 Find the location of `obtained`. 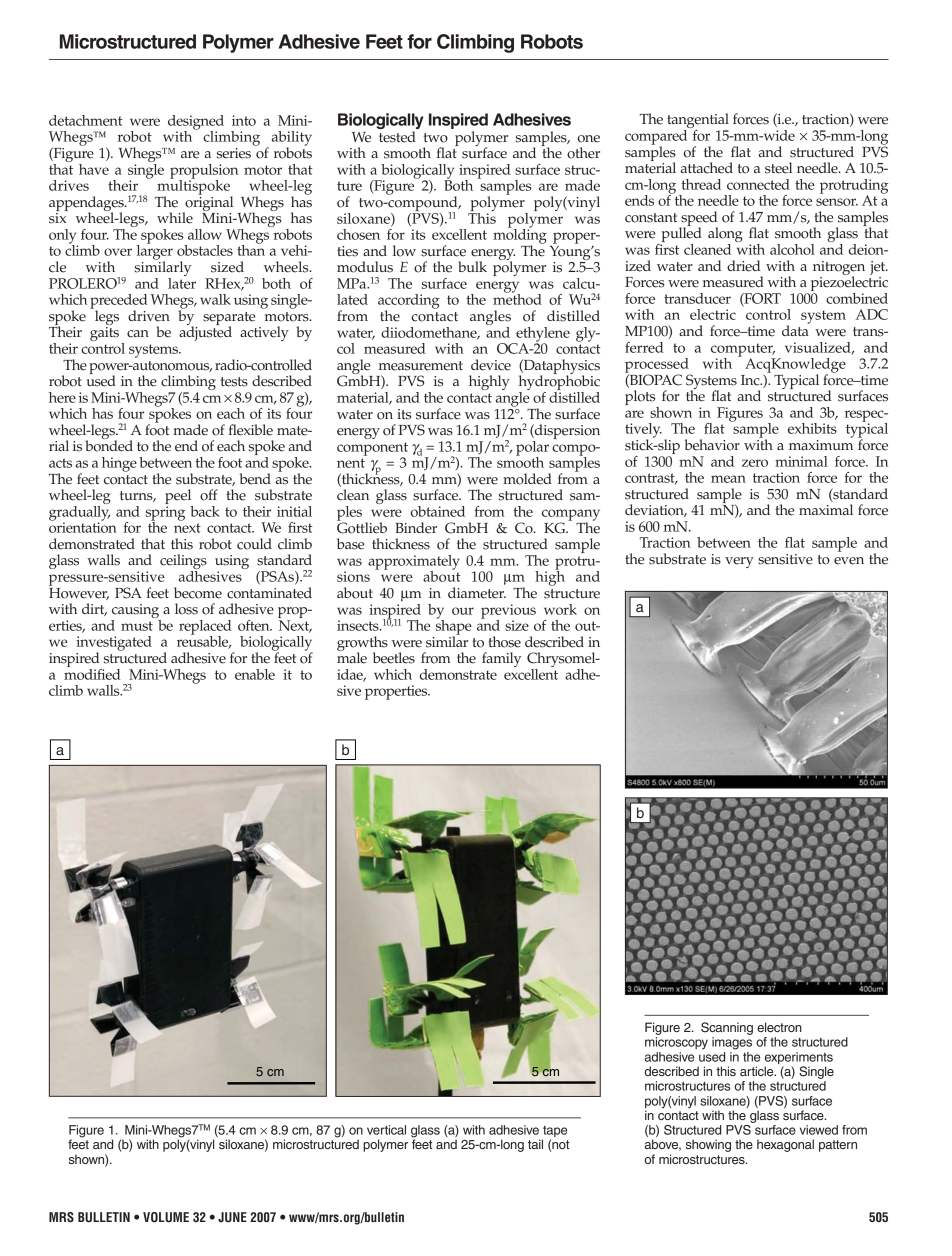

obtained is located at coordinates (438, 511).
